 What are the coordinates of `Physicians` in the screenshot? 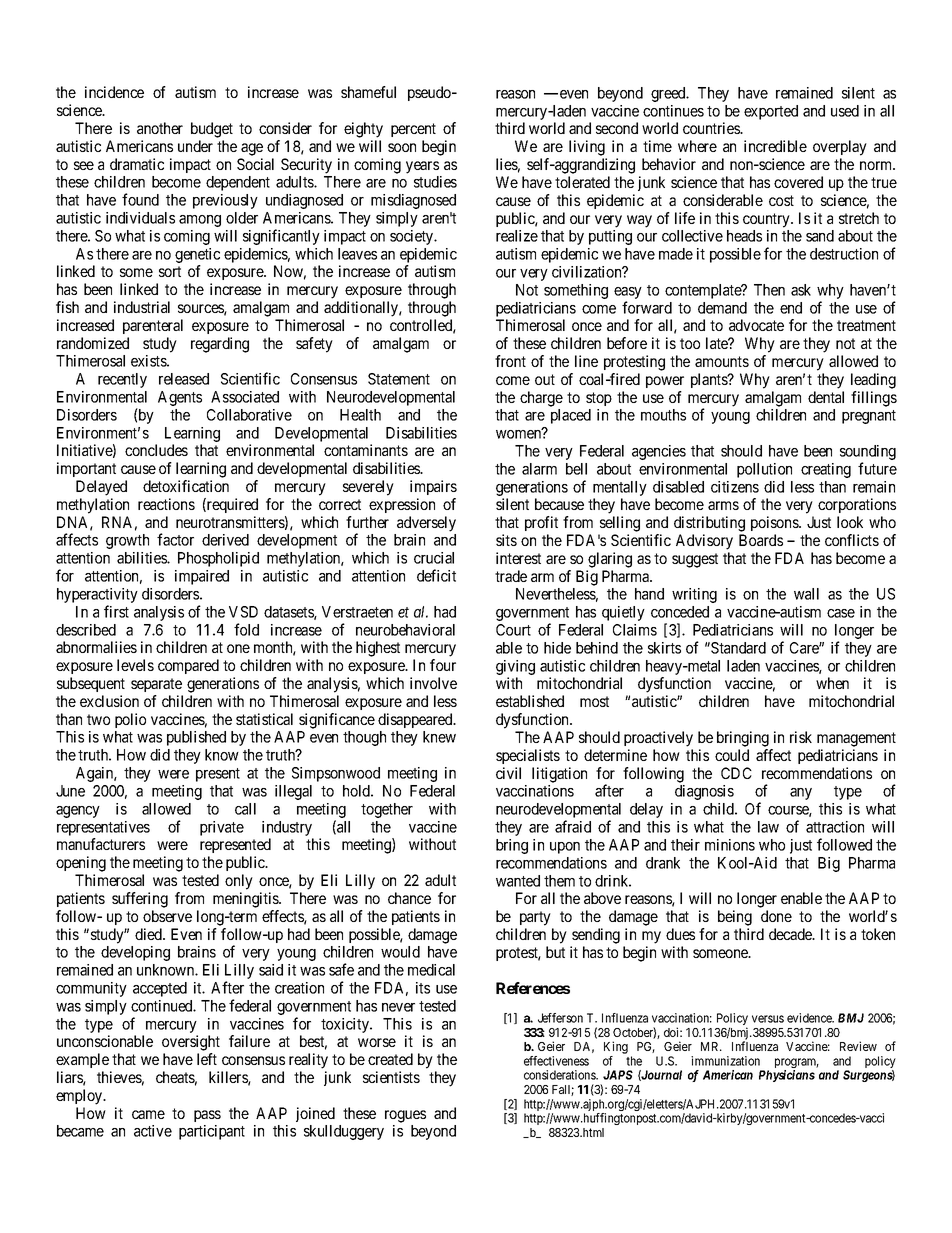 It's located at (787, 1076).
